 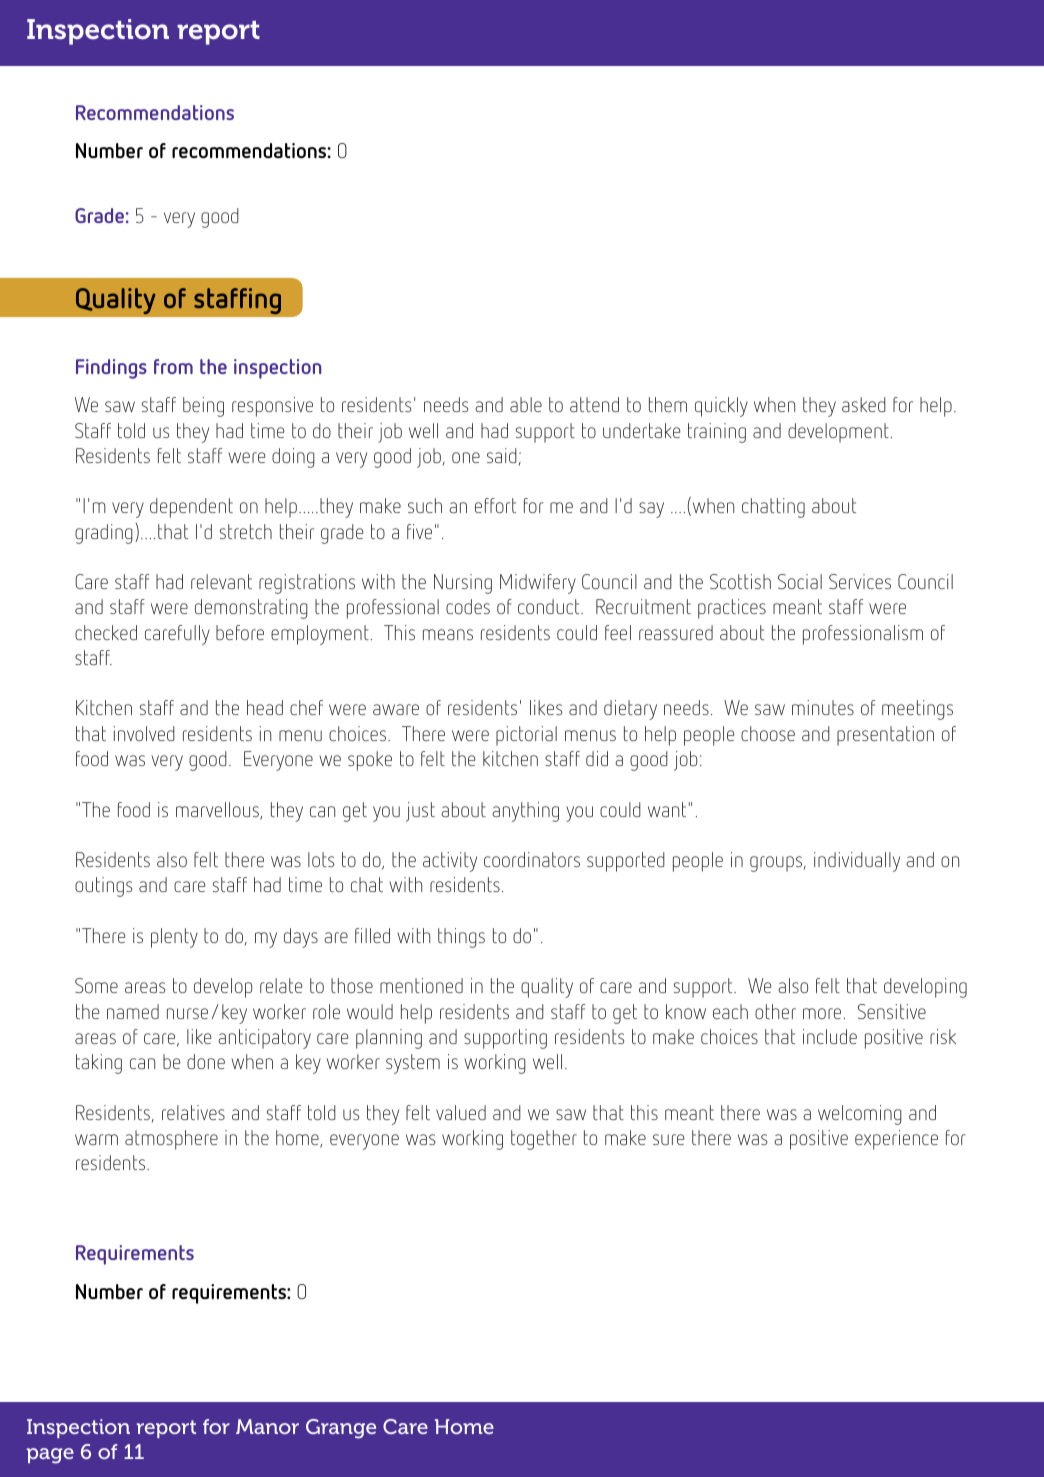 I want to click on asked, so click(x=864, y=404).
